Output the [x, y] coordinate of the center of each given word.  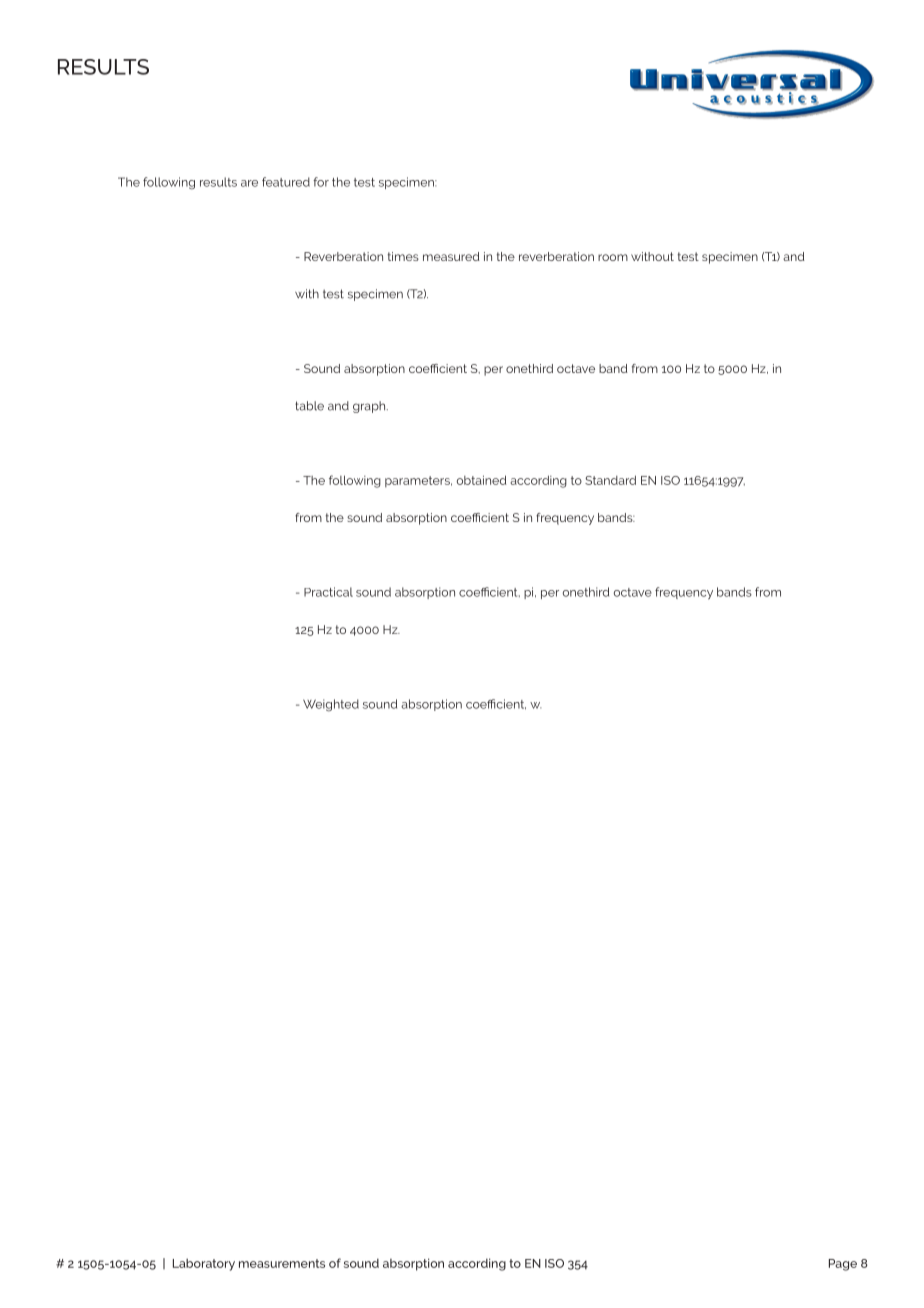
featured [286, 182]
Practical [328, 592]
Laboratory [204, 1264]
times [403, 256]
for [321, 182]
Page [843, 1265]
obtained [481, 480]
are [249, 183]
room [613, 257]
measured [451, 256]
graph [370, 407]
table [309, 406]
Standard [610, 480]
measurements [282, 1263]
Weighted [331, 705]
